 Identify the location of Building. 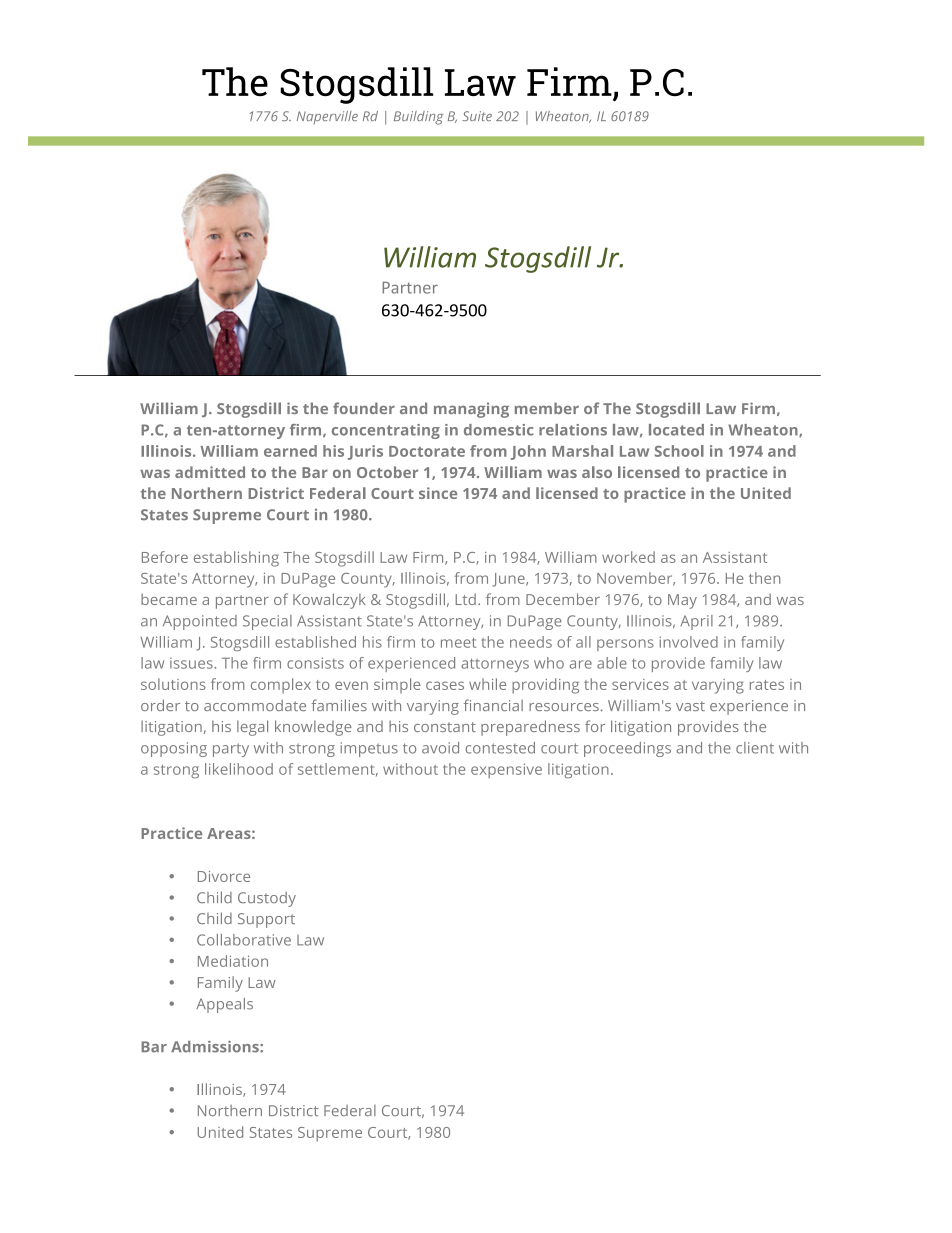
(418, 118).
